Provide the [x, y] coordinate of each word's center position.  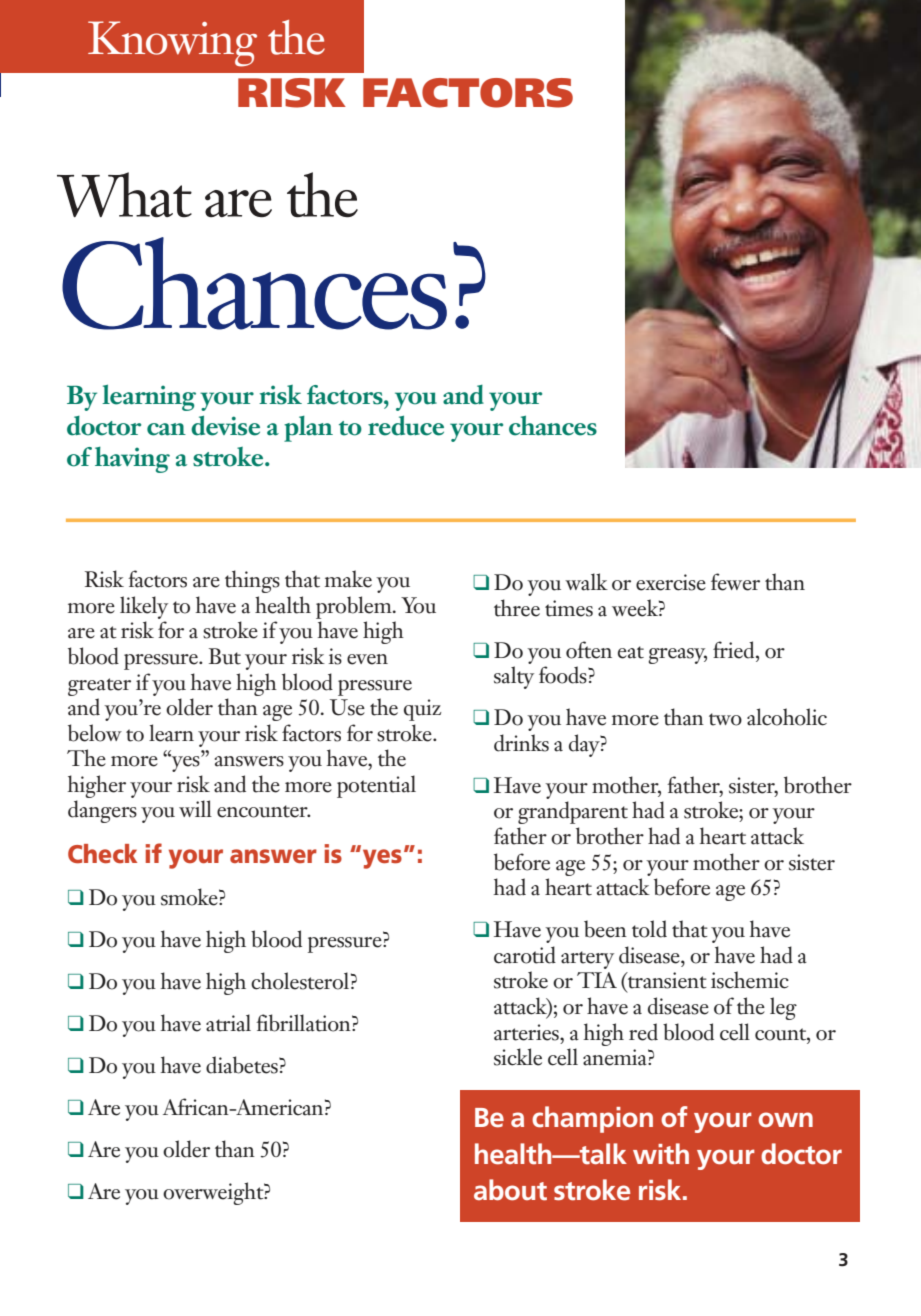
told [649, 929]
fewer [735, 582]
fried [735, 650]
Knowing [172, 44]
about [510, 1190]
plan [308, 429]
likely [144, 607]
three [517, 608]
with [661, 1154]
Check [102, 854]
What [124, 195]
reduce [406, 425]
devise [225, 425]
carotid [525, 955]
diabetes [243, 1065]
